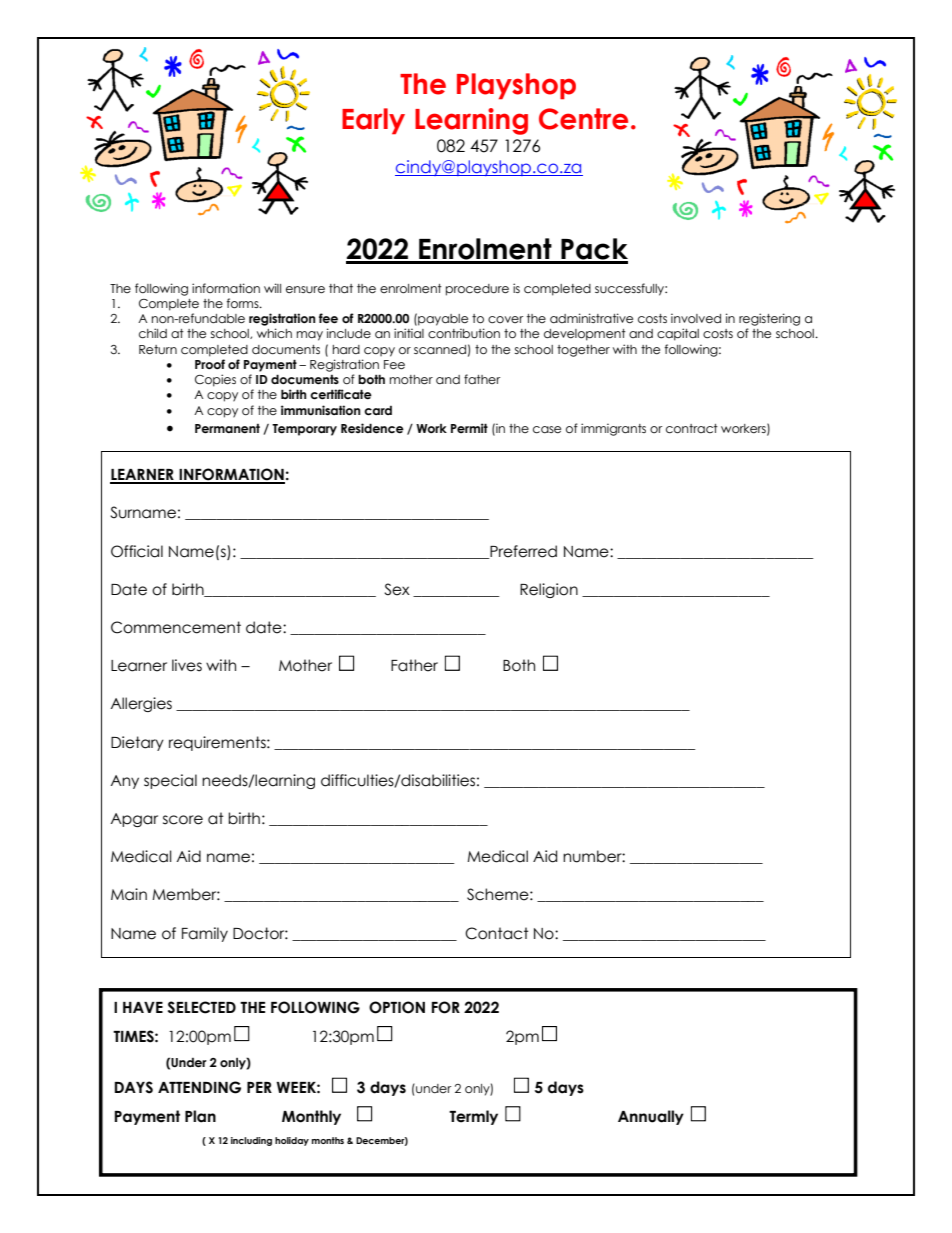 Image resolution: width=952 pixels, height=1233 pixels. Describe the element at coordinates (583, 119) in the screenshot. I see `Centre` at that location.
